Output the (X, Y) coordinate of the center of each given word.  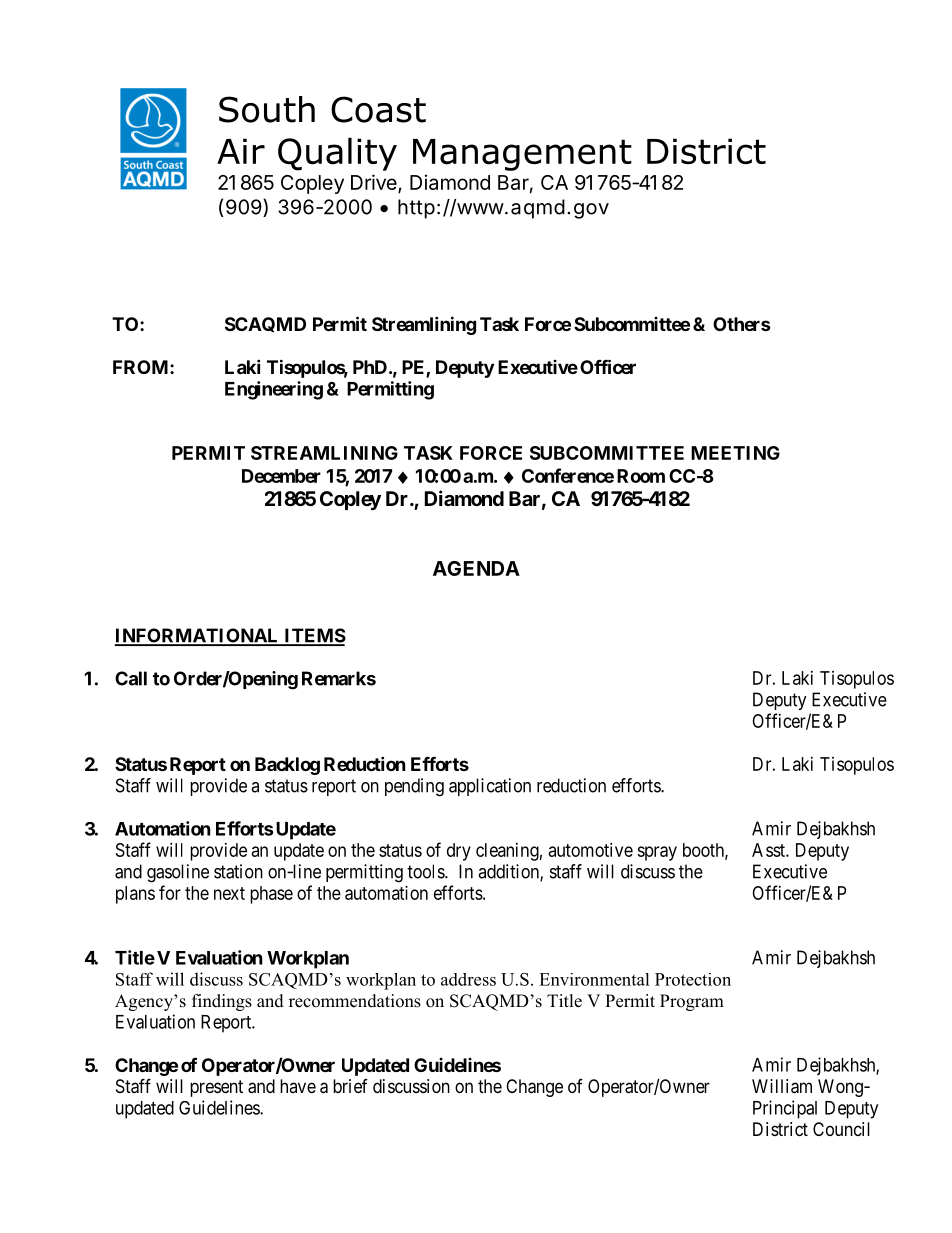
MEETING (735, 453)
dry (459, 852)
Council (841, 1129)
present (216, 1088)
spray (657, 853)
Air (241, 151)
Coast (378, 109)
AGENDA (476, 568)
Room (641, 476)
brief (350, 1086)
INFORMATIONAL (198, 636)
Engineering (274, 390)
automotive (591, 850)
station (238, 871)
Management (522, 155)
